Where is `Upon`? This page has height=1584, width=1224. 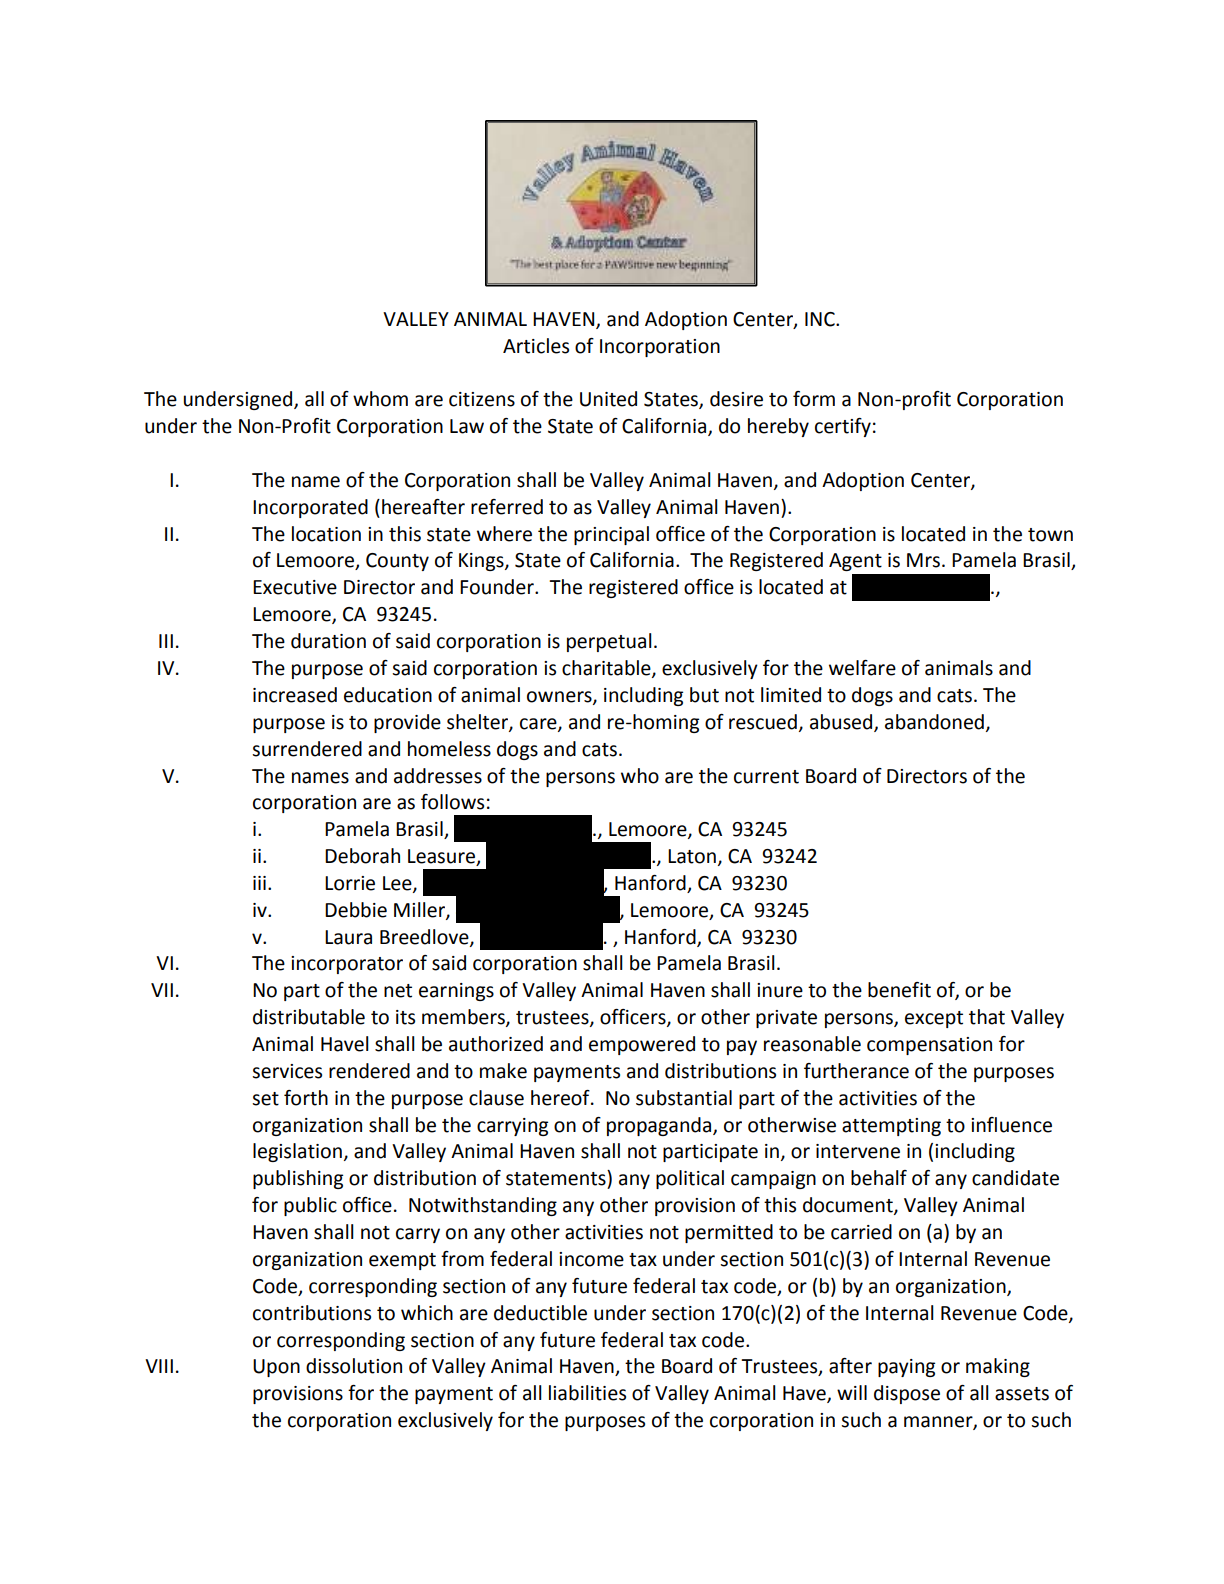
Upon is located at coordinates (276, 1368).
